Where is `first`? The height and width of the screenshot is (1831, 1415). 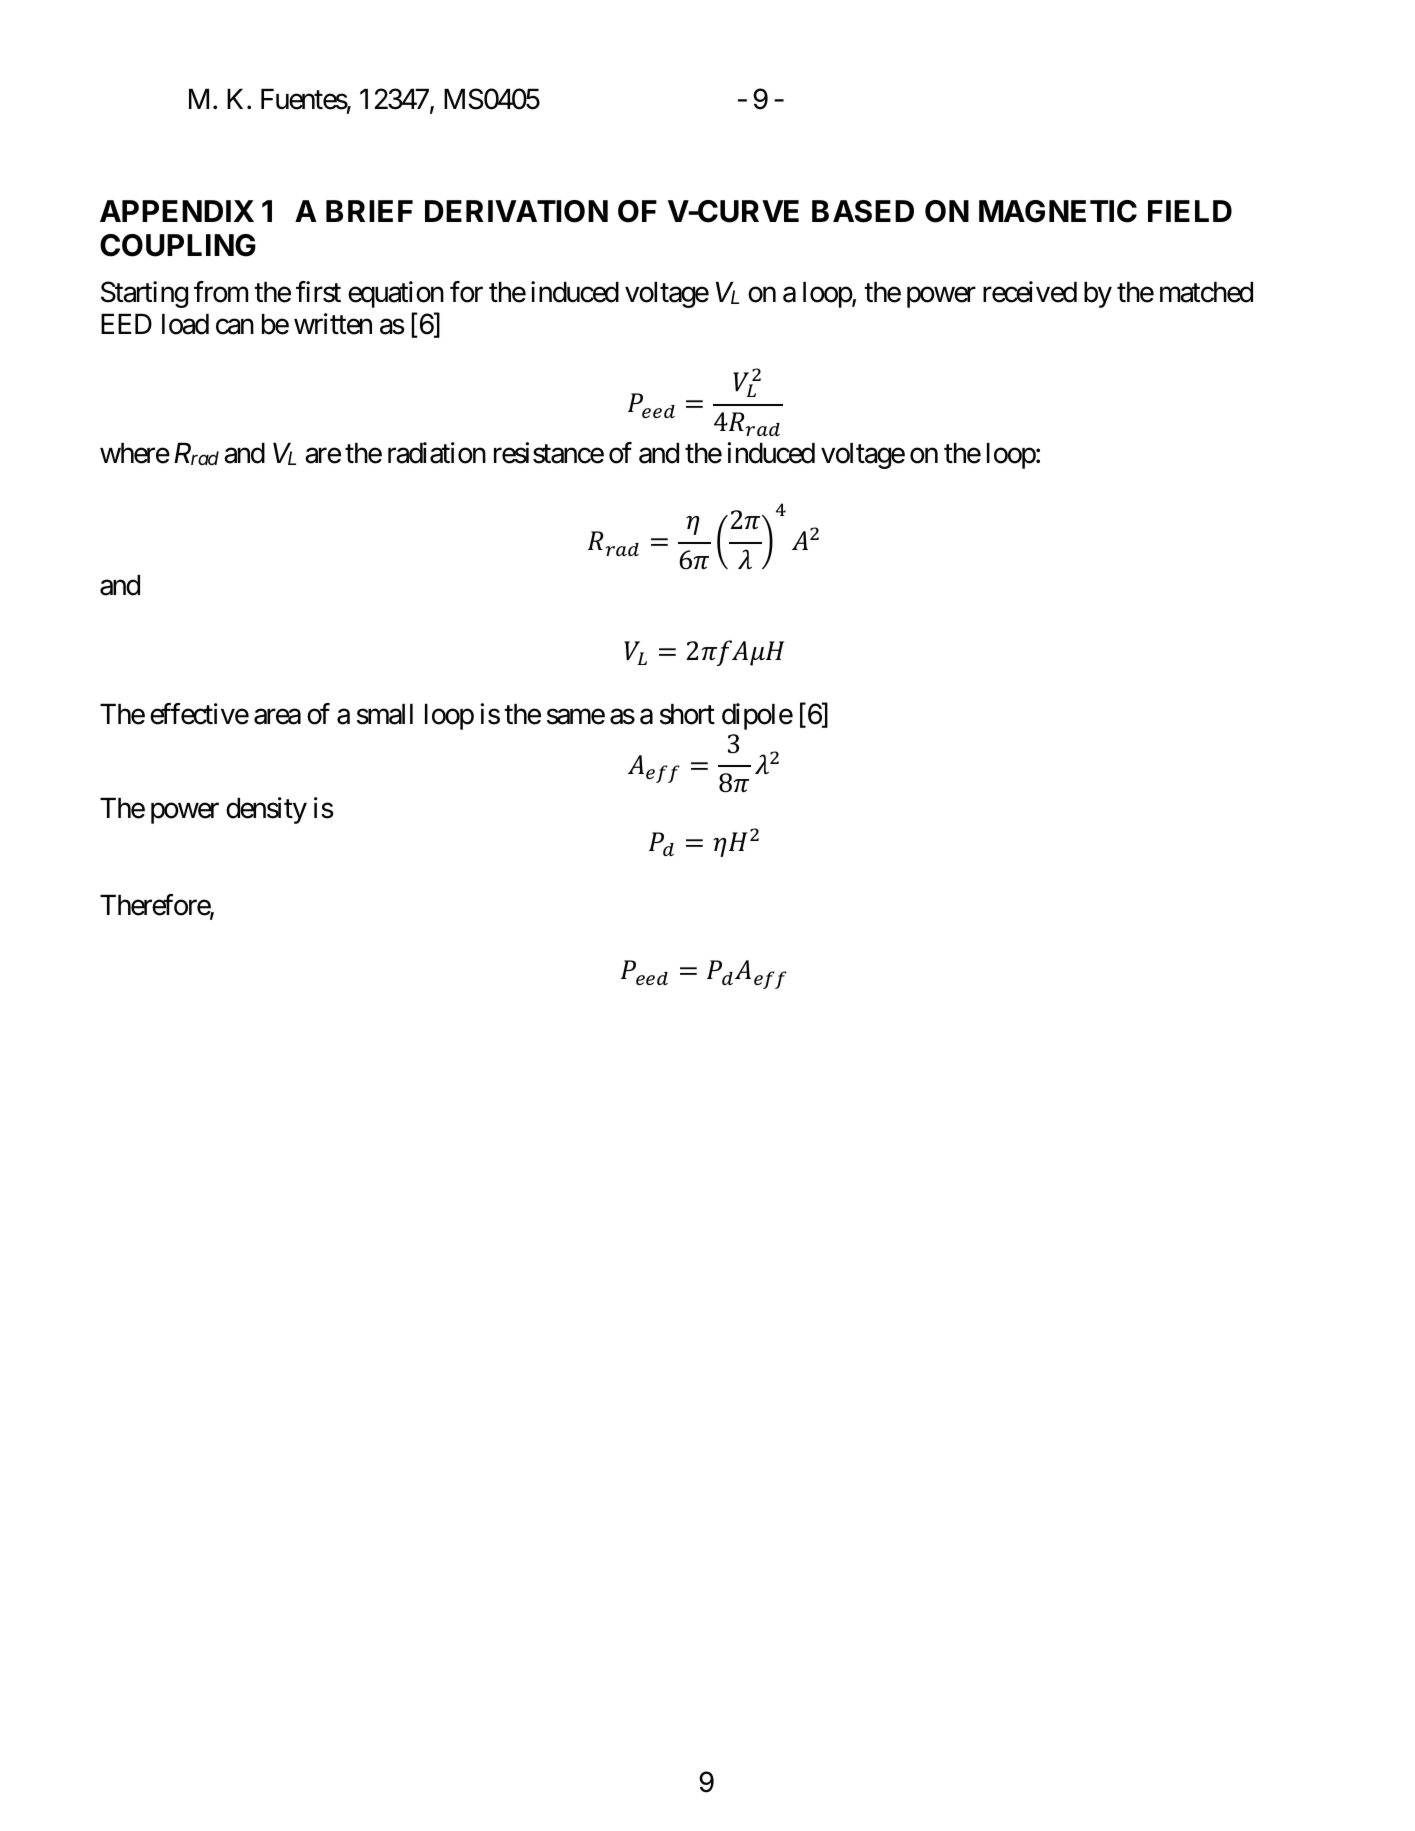
first is located at coordinates (318, 292).
